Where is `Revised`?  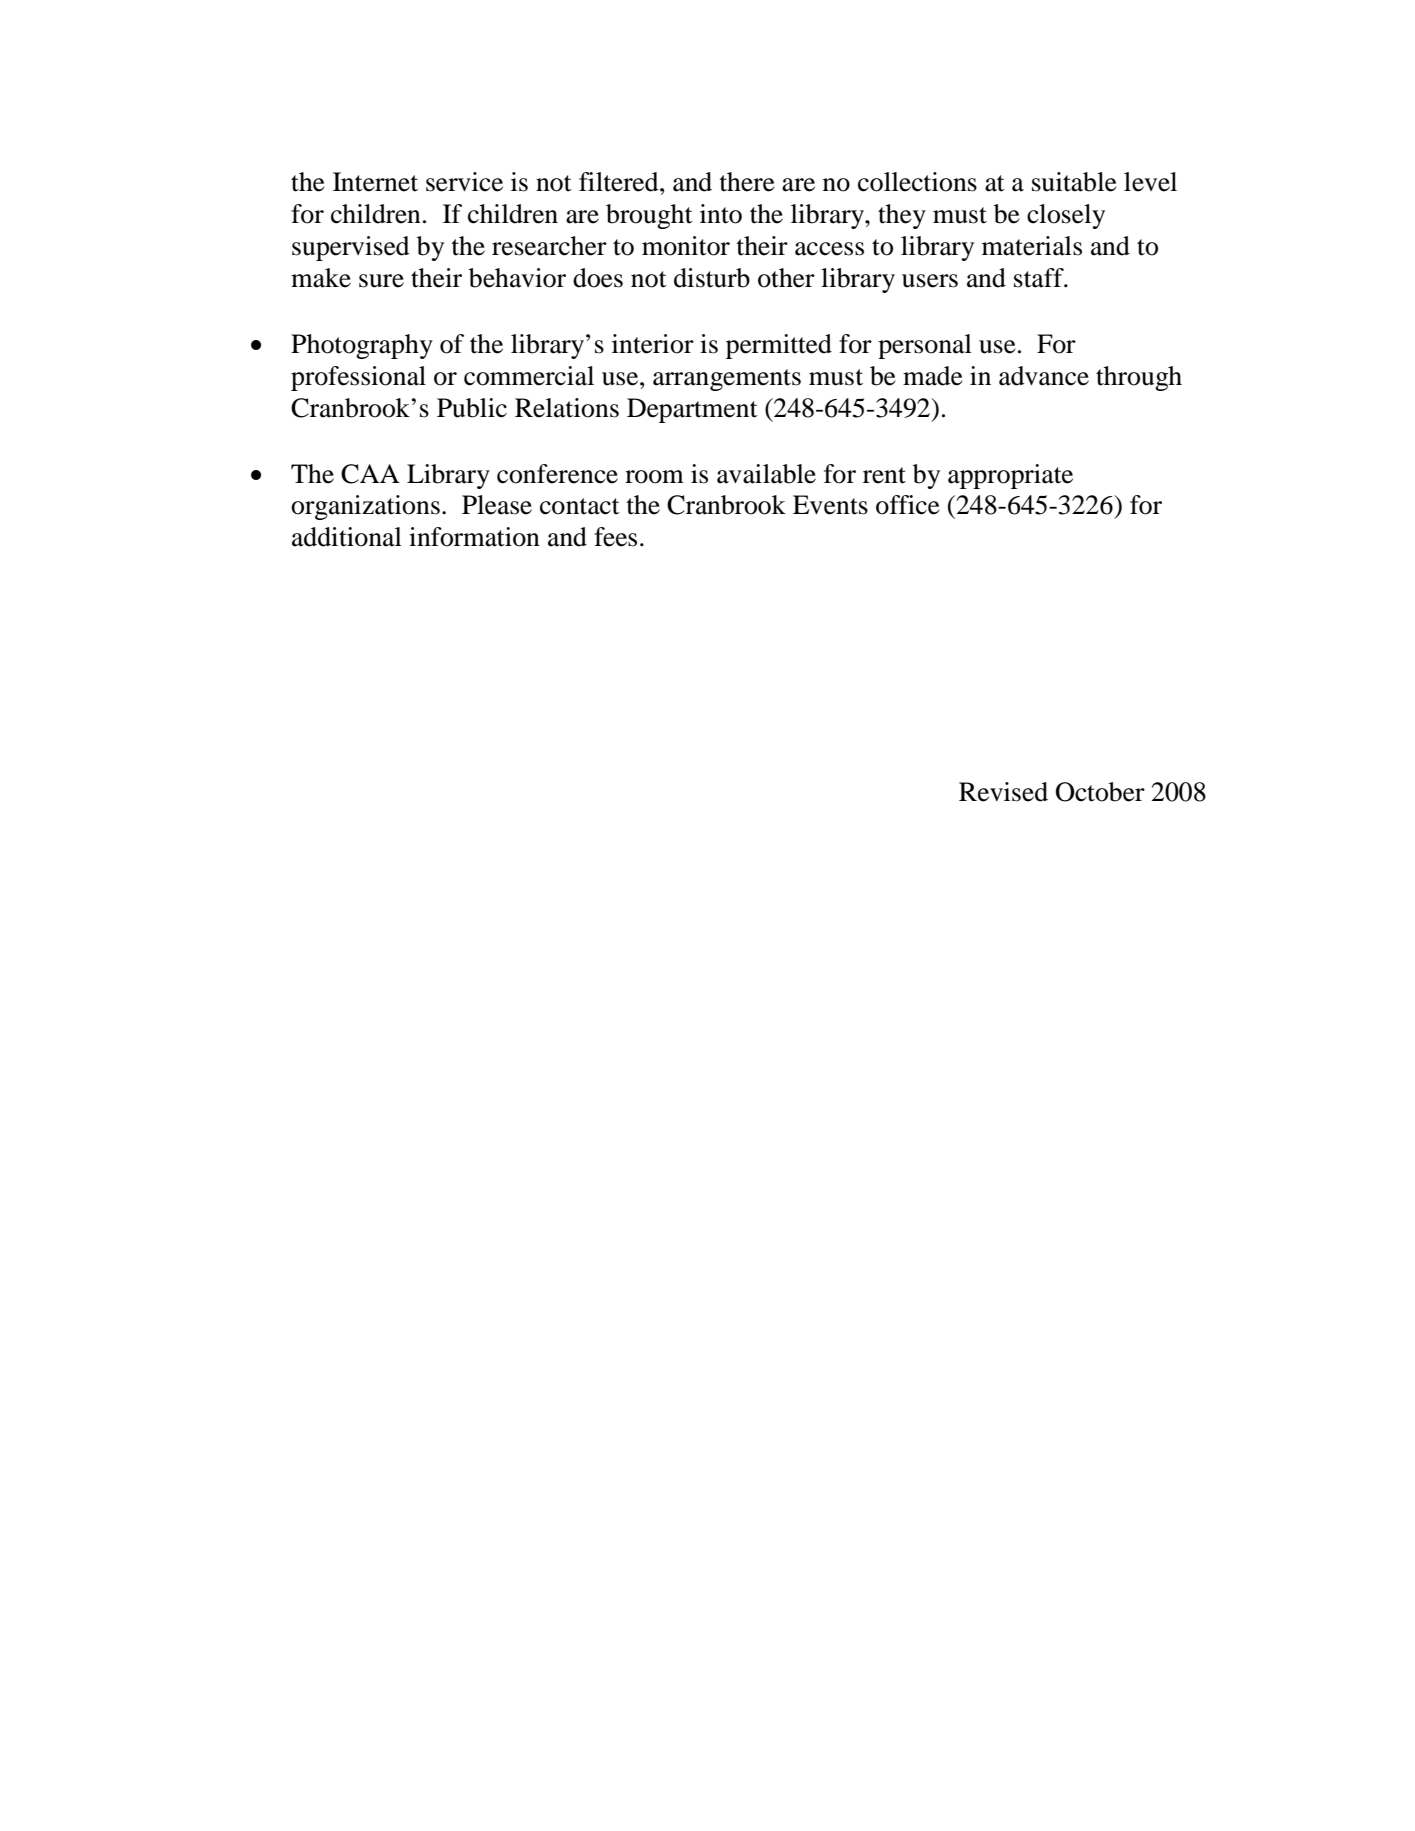
Revised is located at coordinates (1003, 792).
